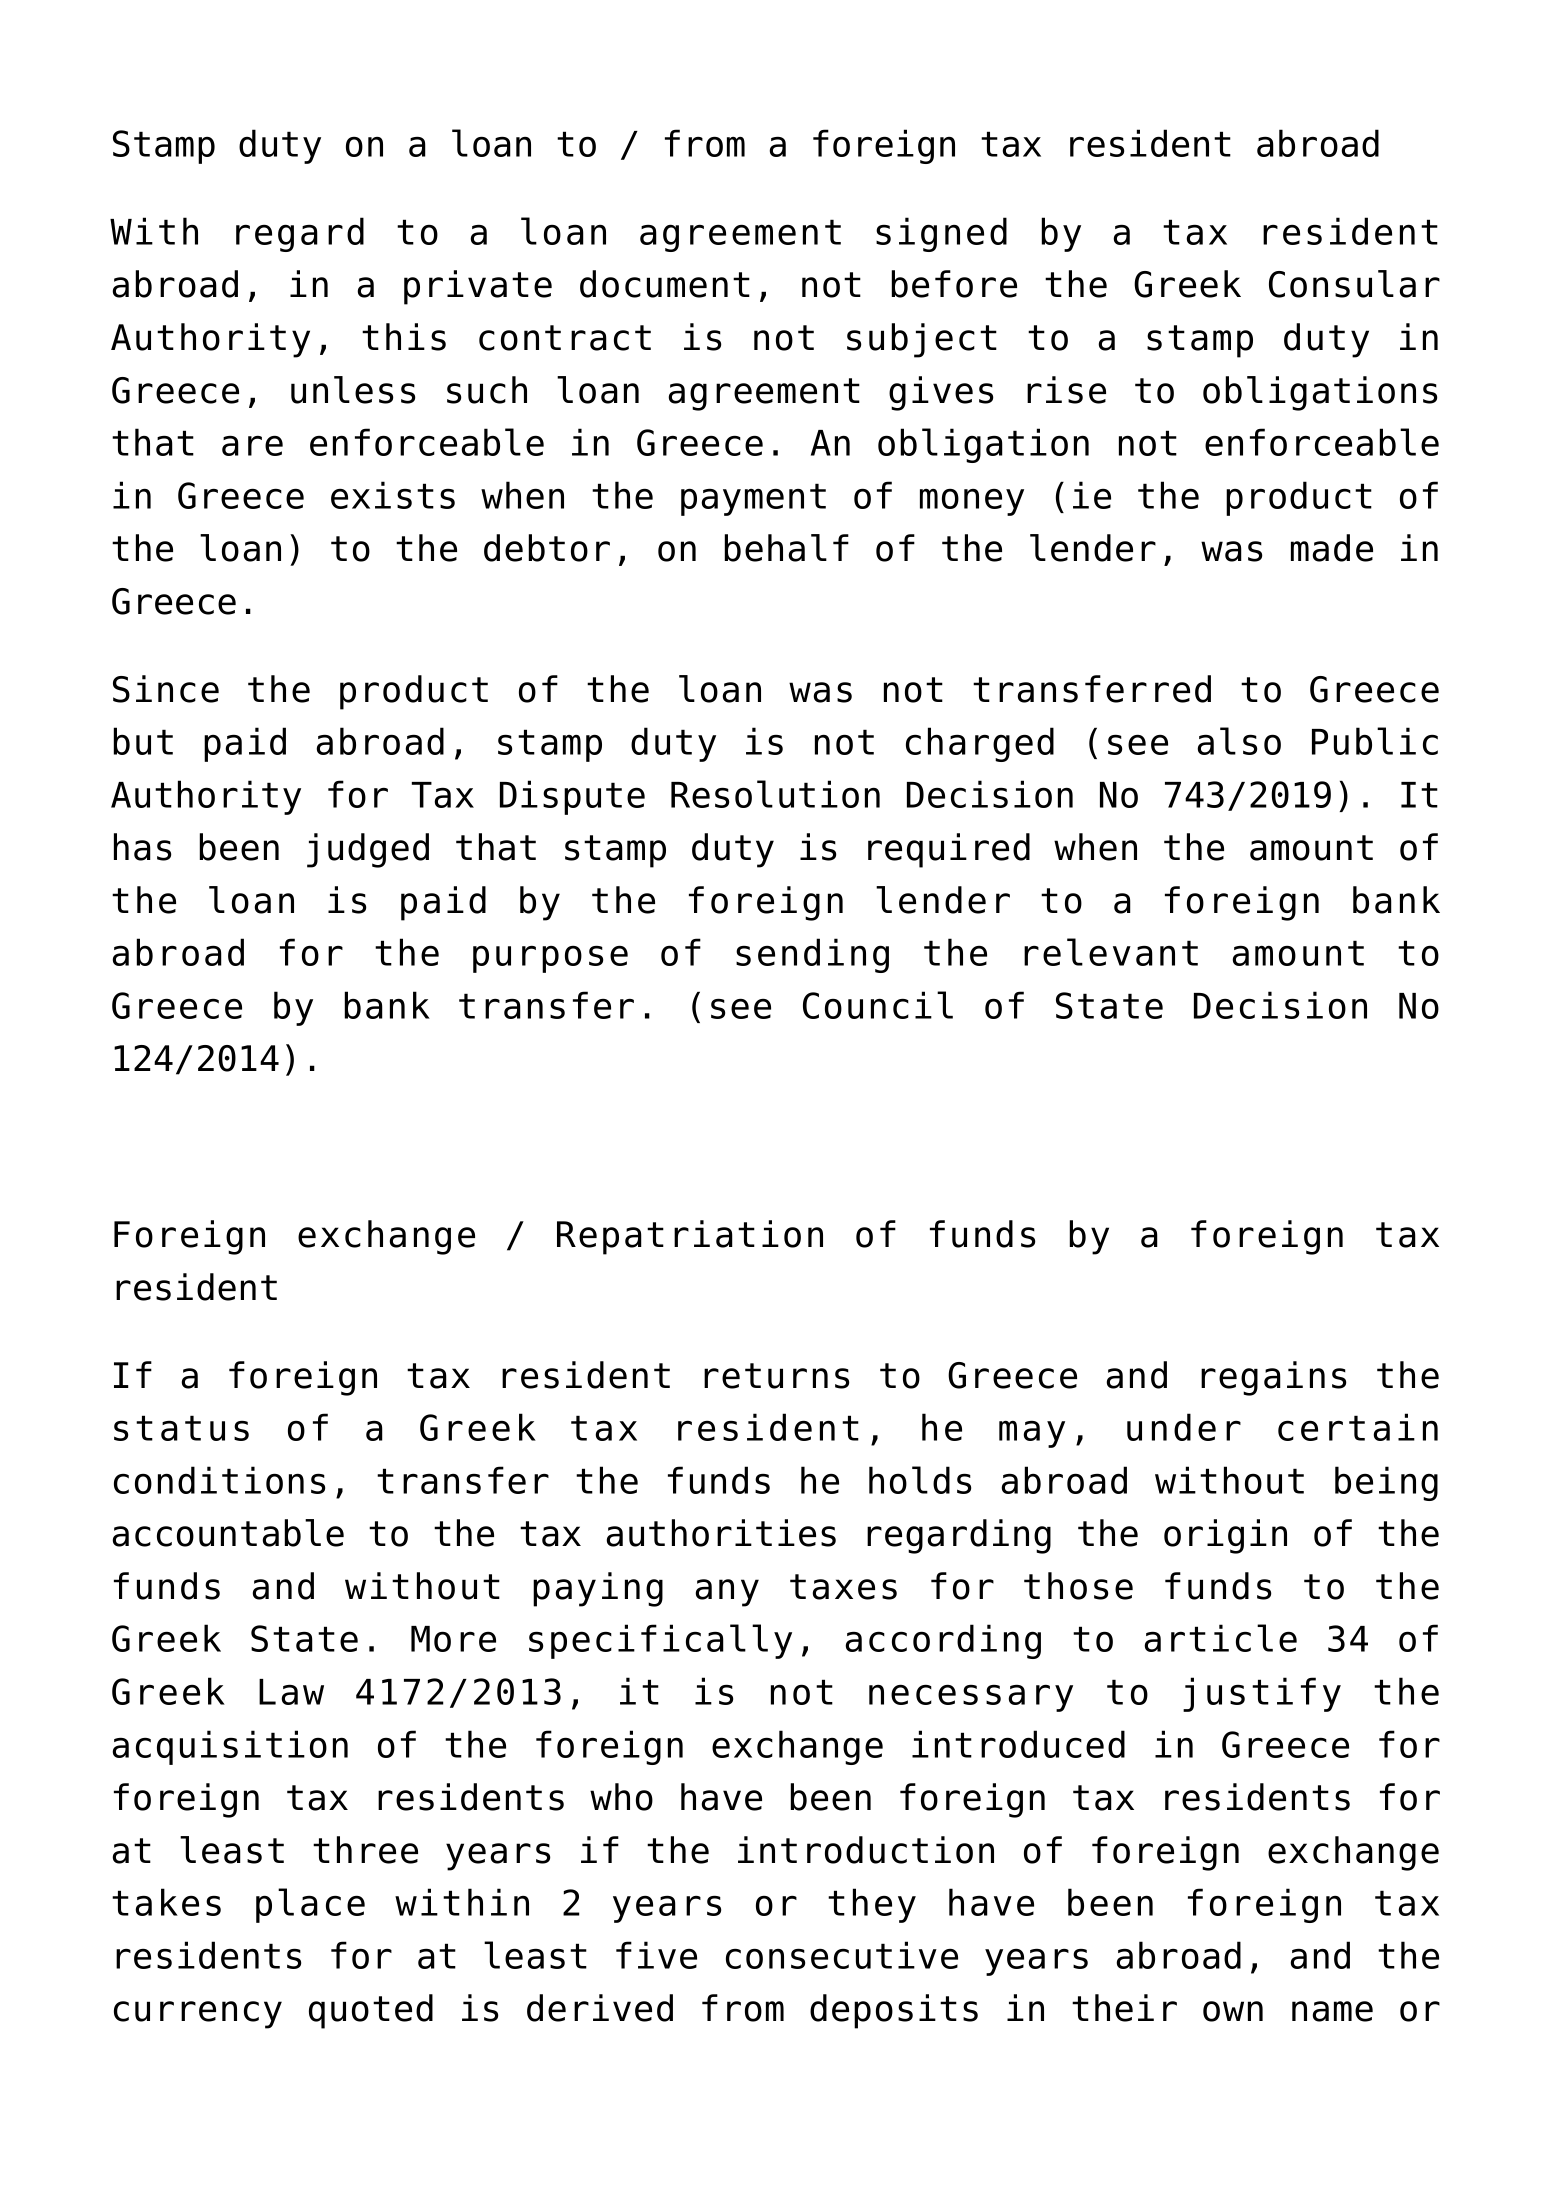 The width and height of the screenshot is (1552, 2194). What do you see at coordinates (181, 1428) in the screenshot?
I see `status` at bounding box center [181, 1428].
